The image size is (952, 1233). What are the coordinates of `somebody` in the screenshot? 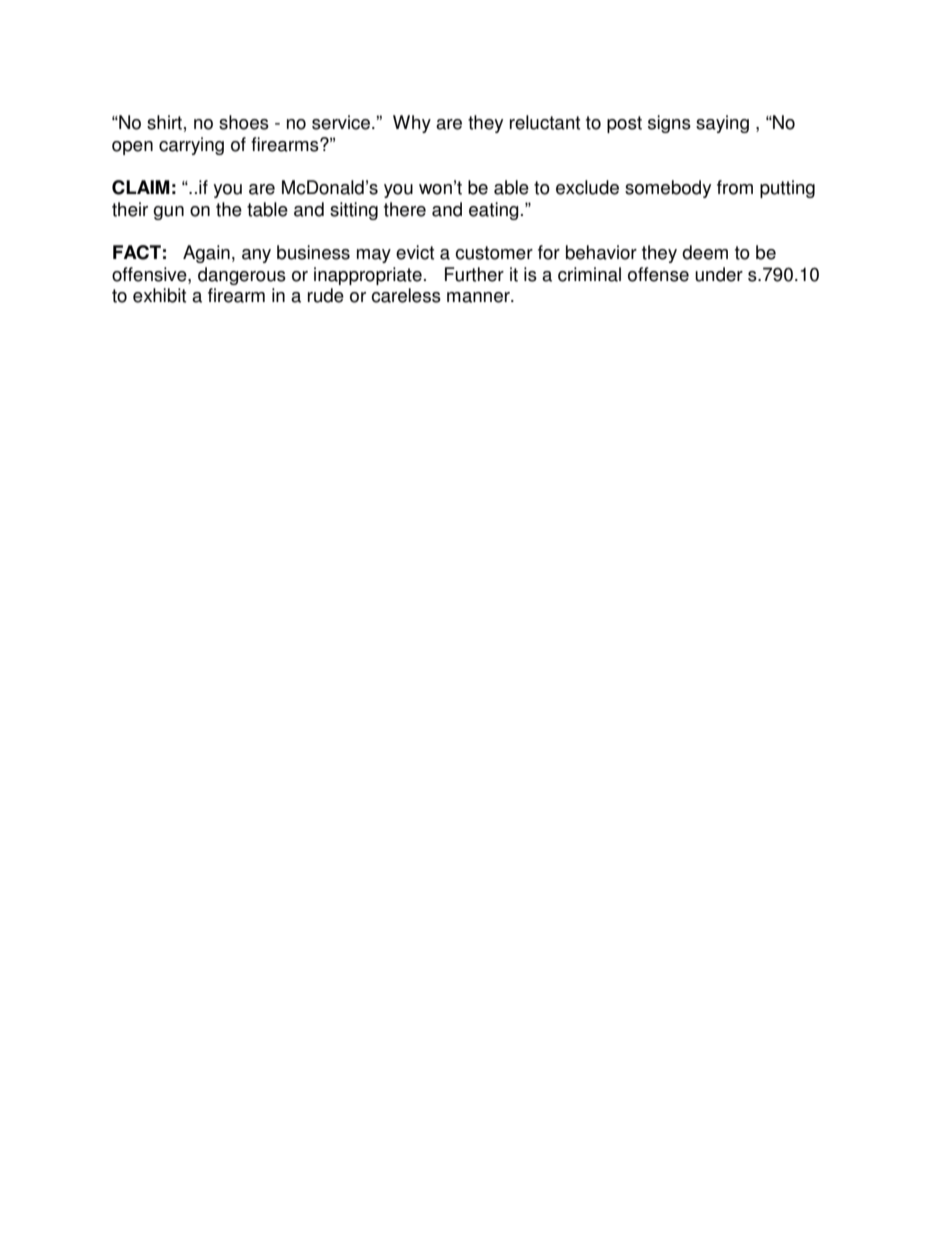 It's located at (668, 189).
